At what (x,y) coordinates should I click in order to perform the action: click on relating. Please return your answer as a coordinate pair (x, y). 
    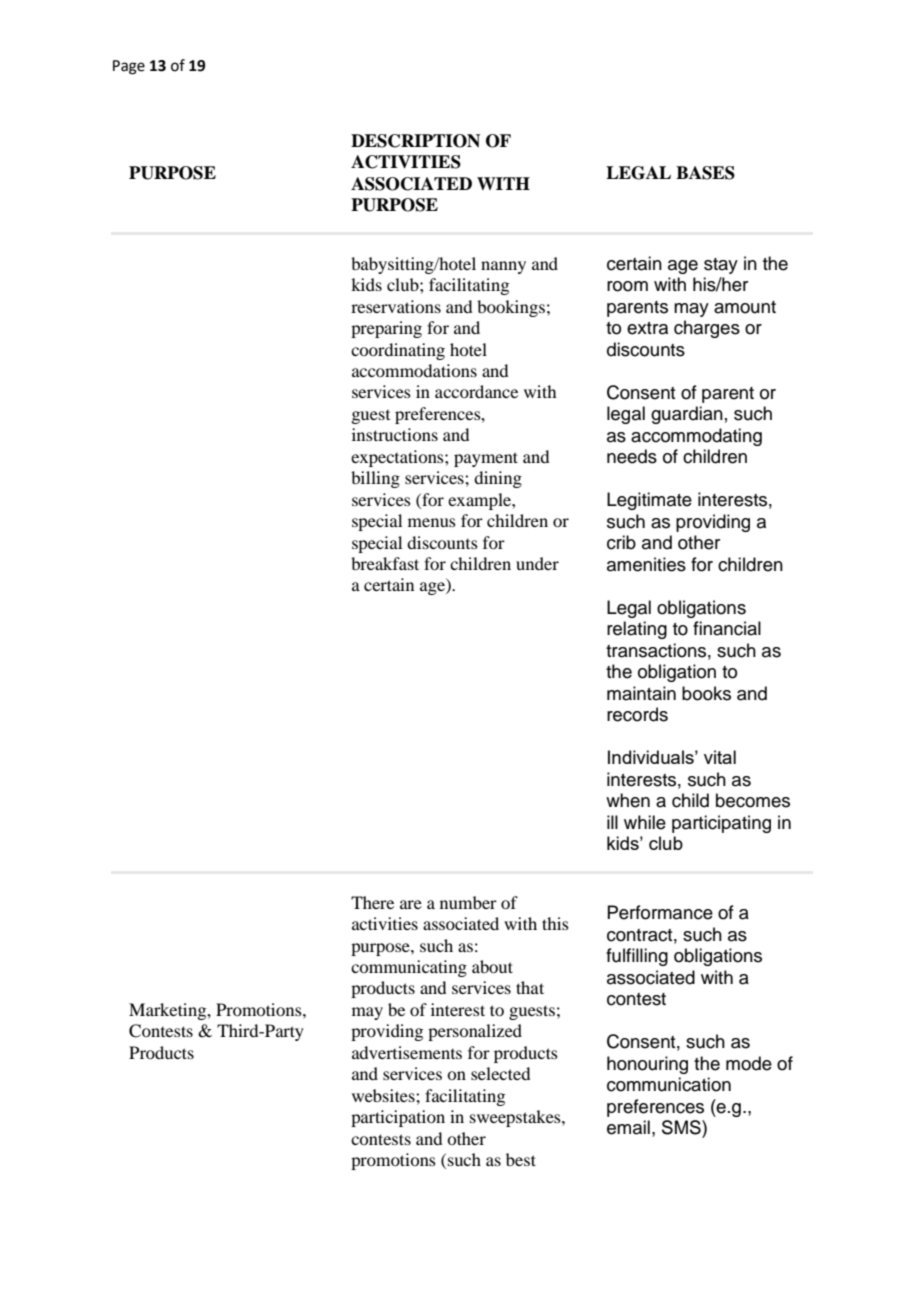
    Looking at the image, I should click on (637, 630).
